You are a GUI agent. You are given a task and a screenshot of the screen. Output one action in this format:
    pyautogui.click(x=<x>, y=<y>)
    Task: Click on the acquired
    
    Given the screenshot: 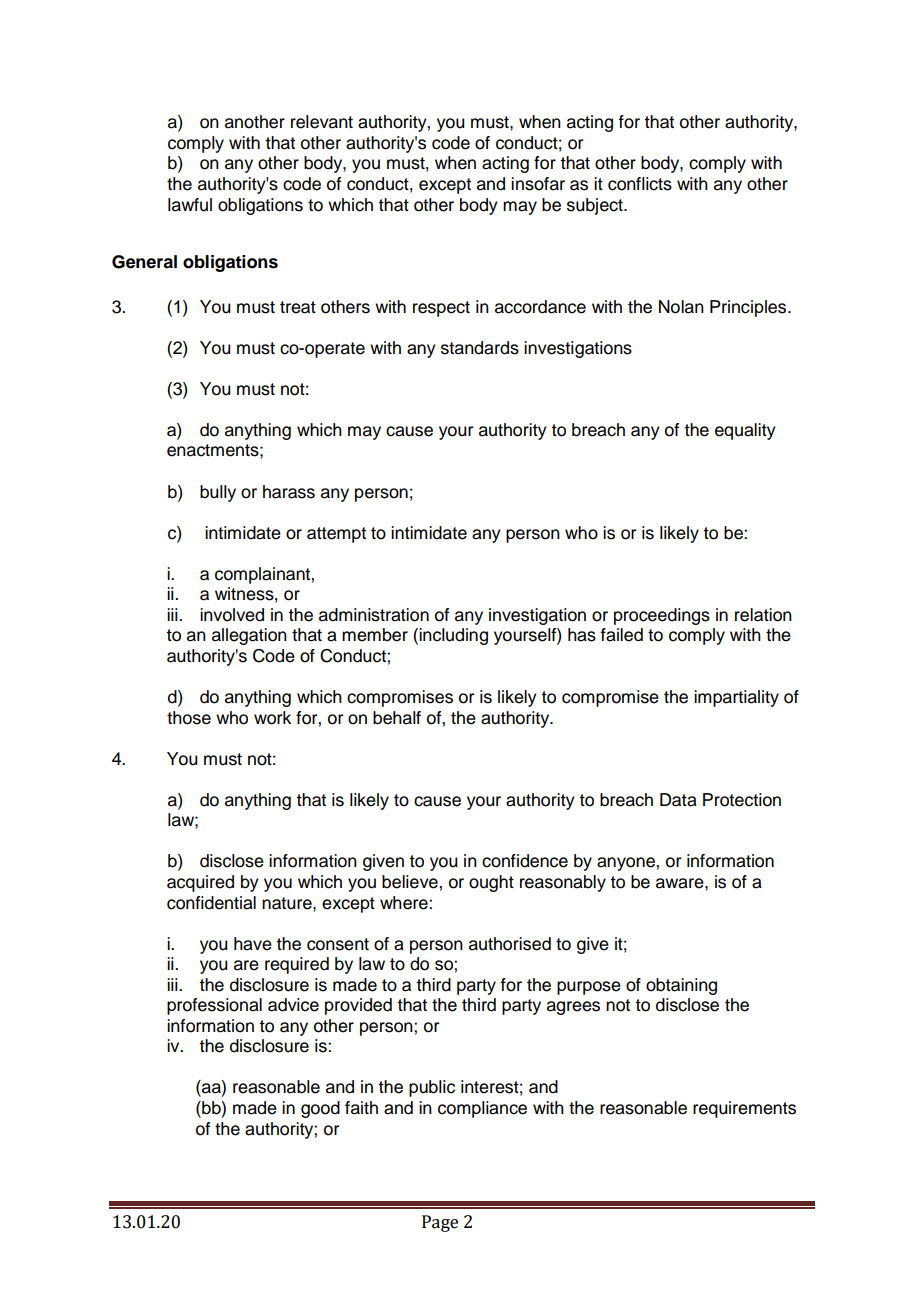 What is the action you would take?
    pyautogui.click(x=200, y=883)
